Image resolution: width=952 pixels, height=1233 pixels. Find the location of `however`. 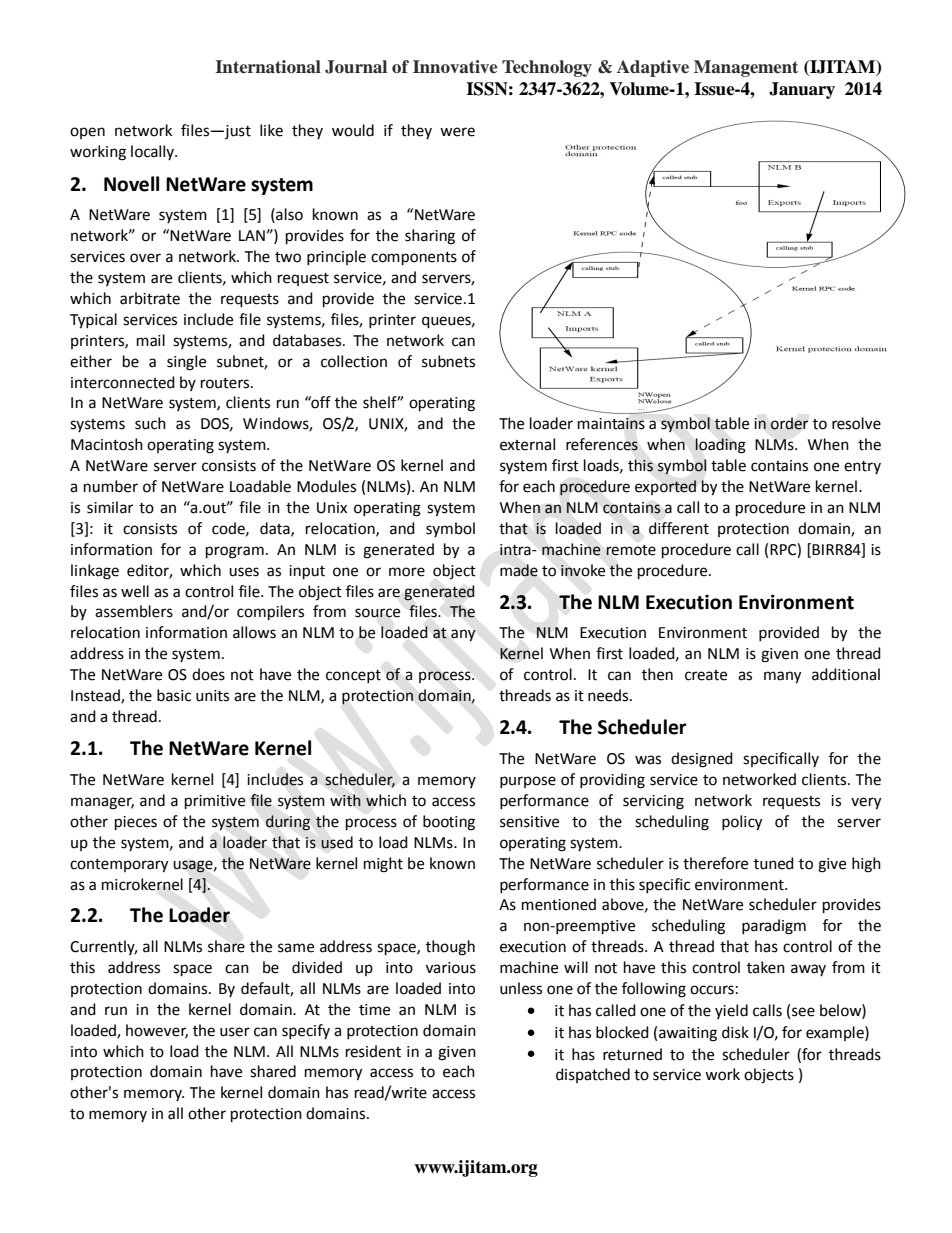

however is located at coordinates (157, 1031).
